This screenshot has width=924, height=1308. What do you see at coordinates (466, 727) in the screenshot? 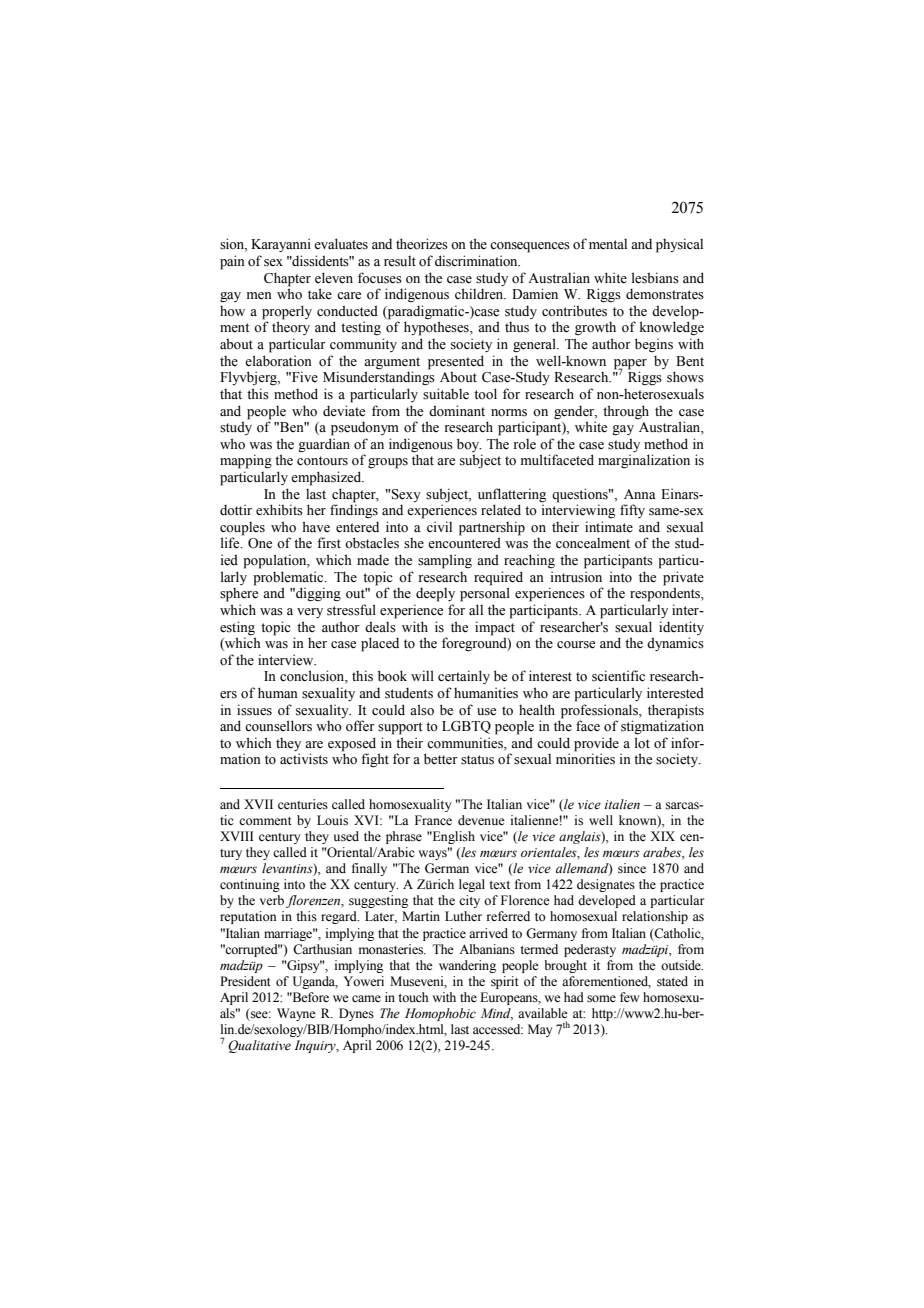
I see `LGBTQ` at bounding box center [466, 727].
